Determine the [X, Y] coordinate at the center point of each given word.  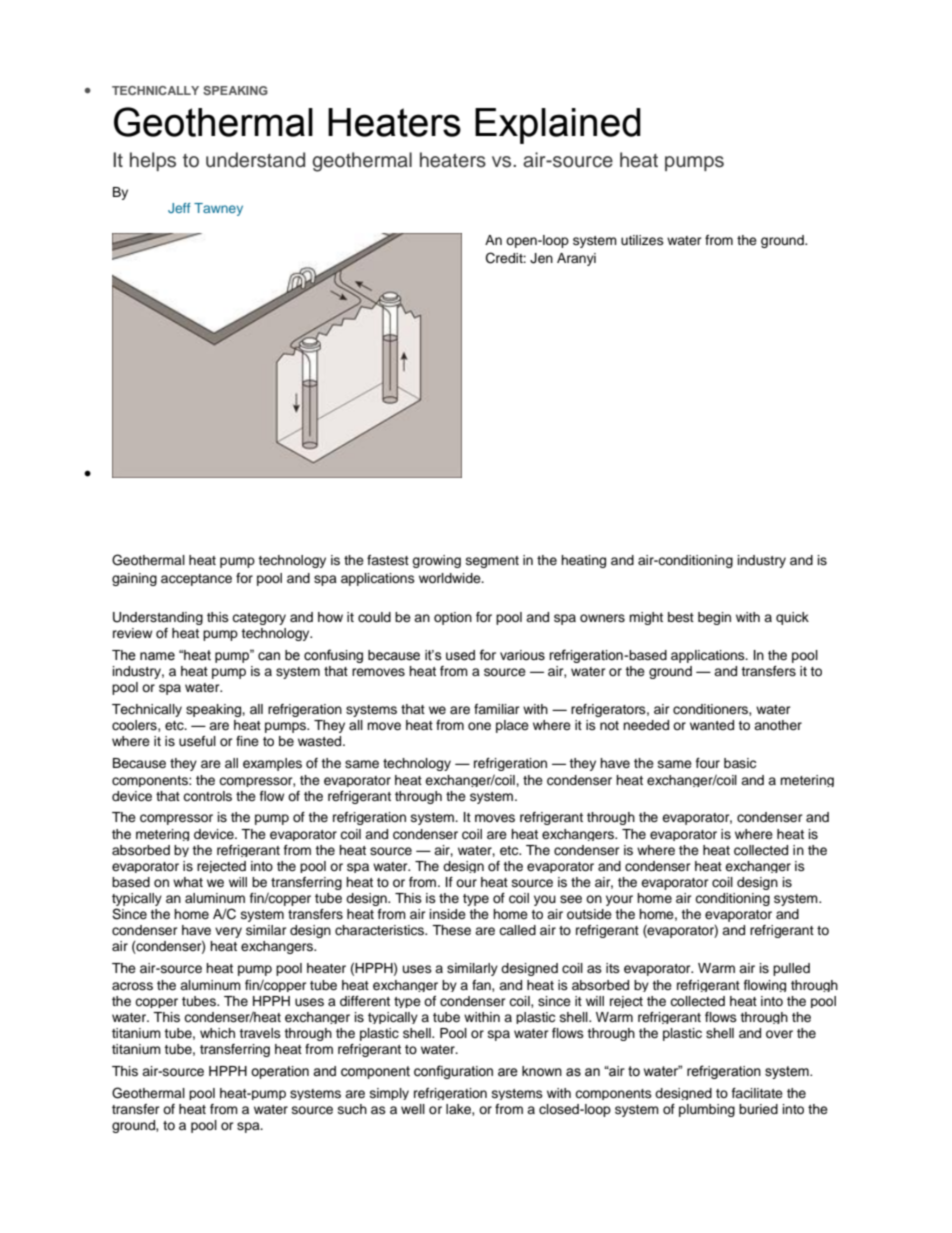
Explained [558, 126]
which [217, 1033]
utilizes [642, 240]
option [453, 618]
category [259, 619]
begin [714, 618]
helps [153, 161]
